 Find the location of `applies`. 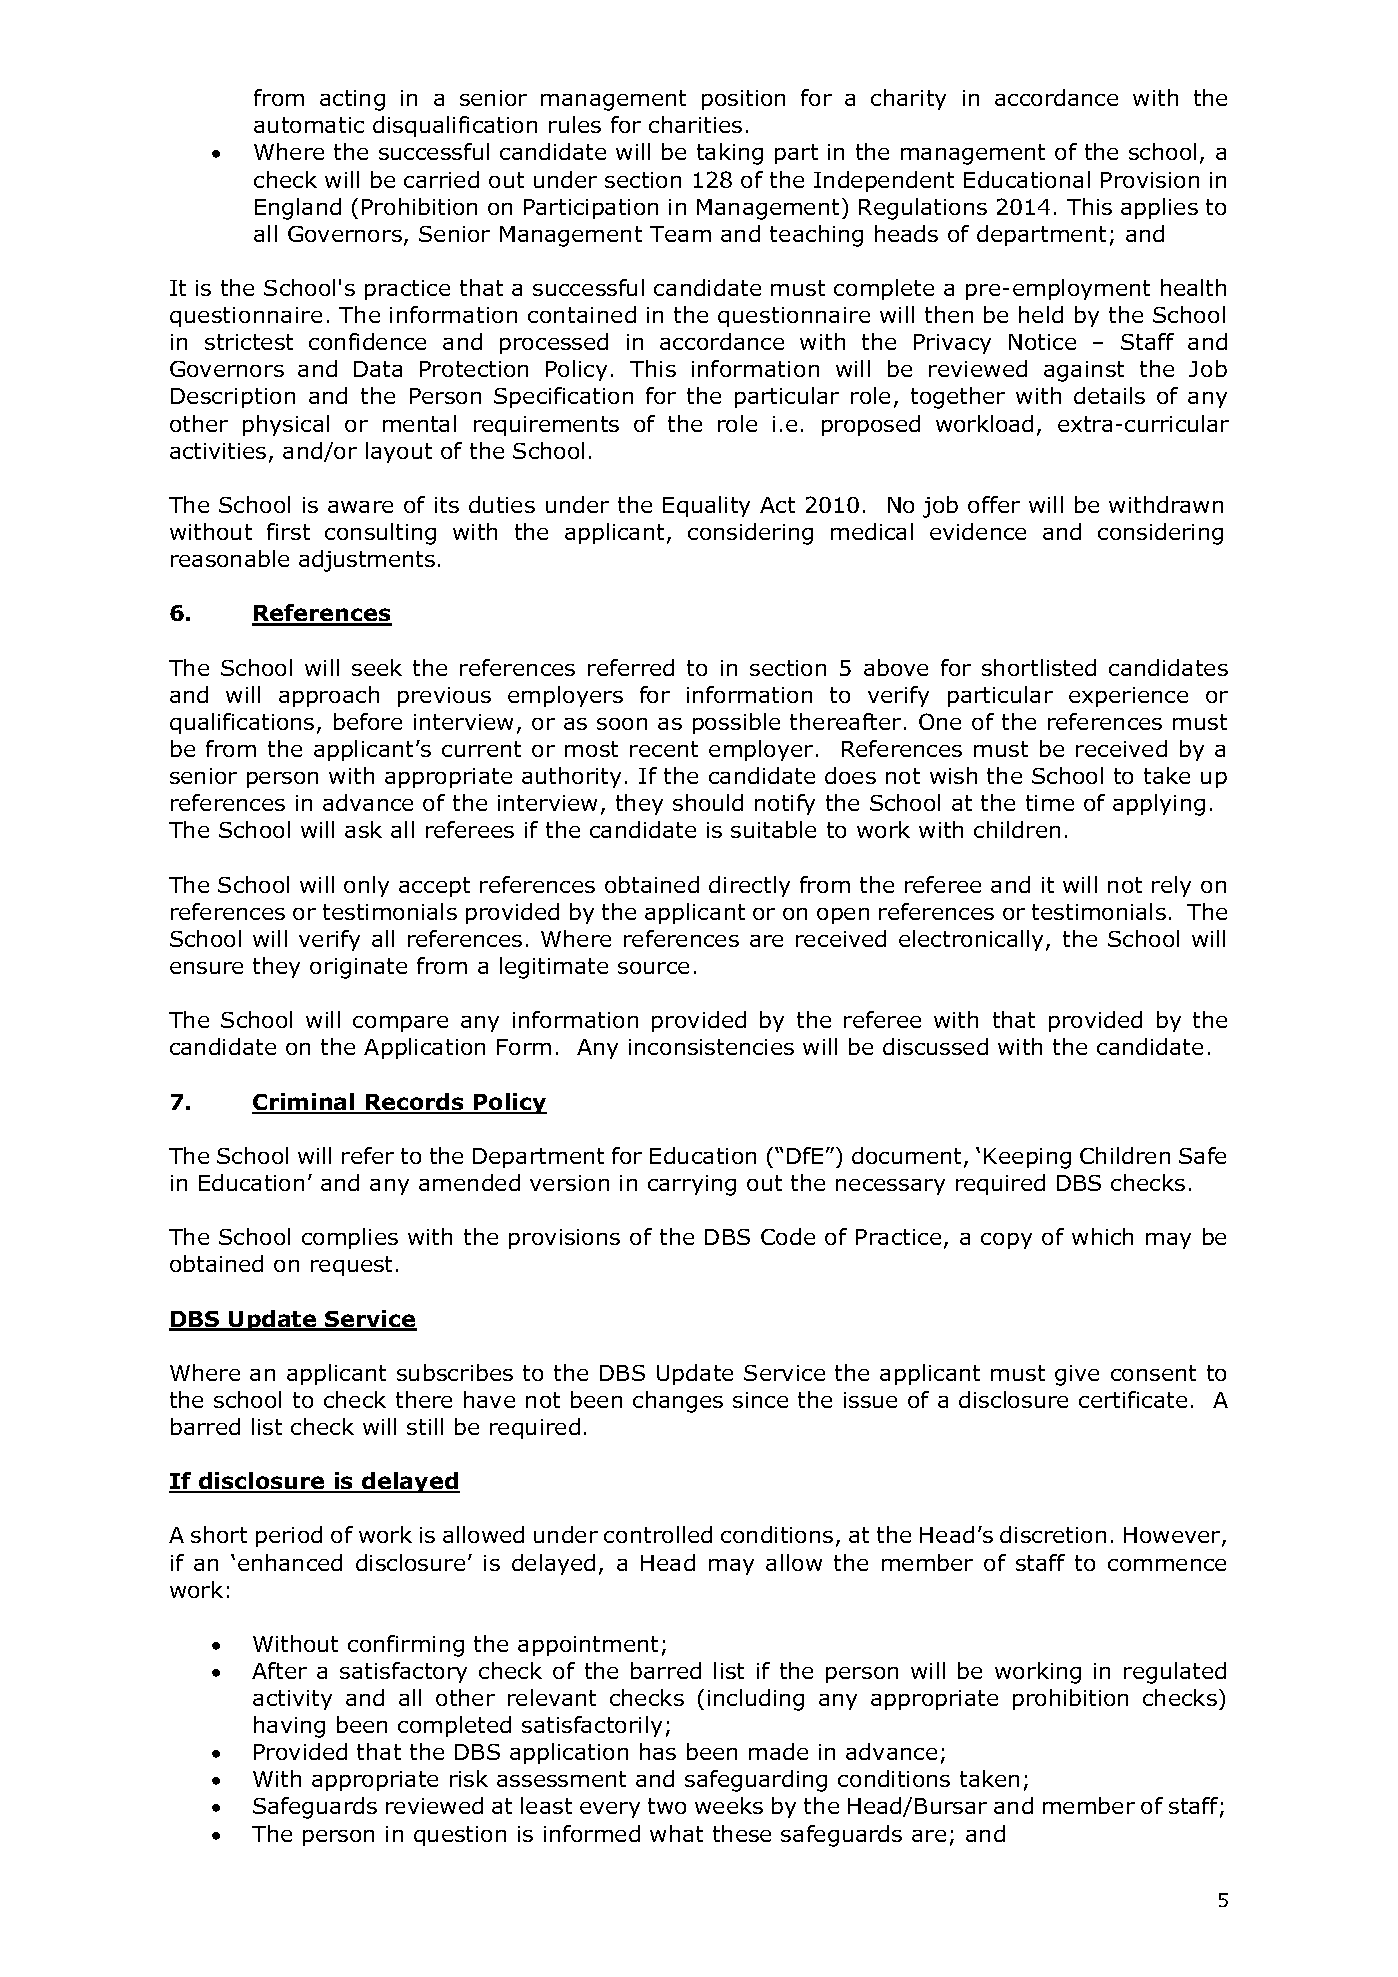

applies is located at coordinates (1159, 208).
